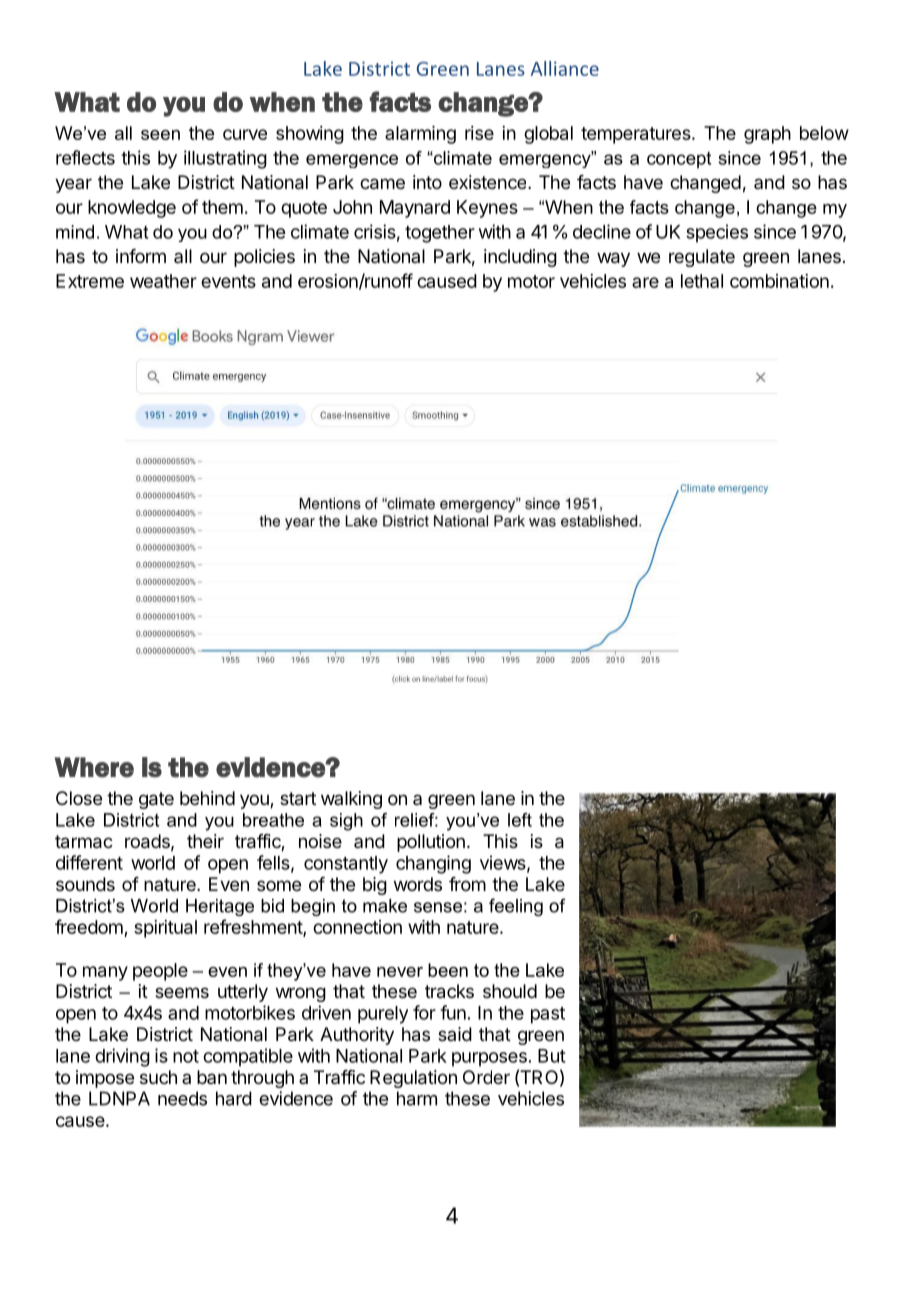  I want to click on such, so click(158, 1077).
